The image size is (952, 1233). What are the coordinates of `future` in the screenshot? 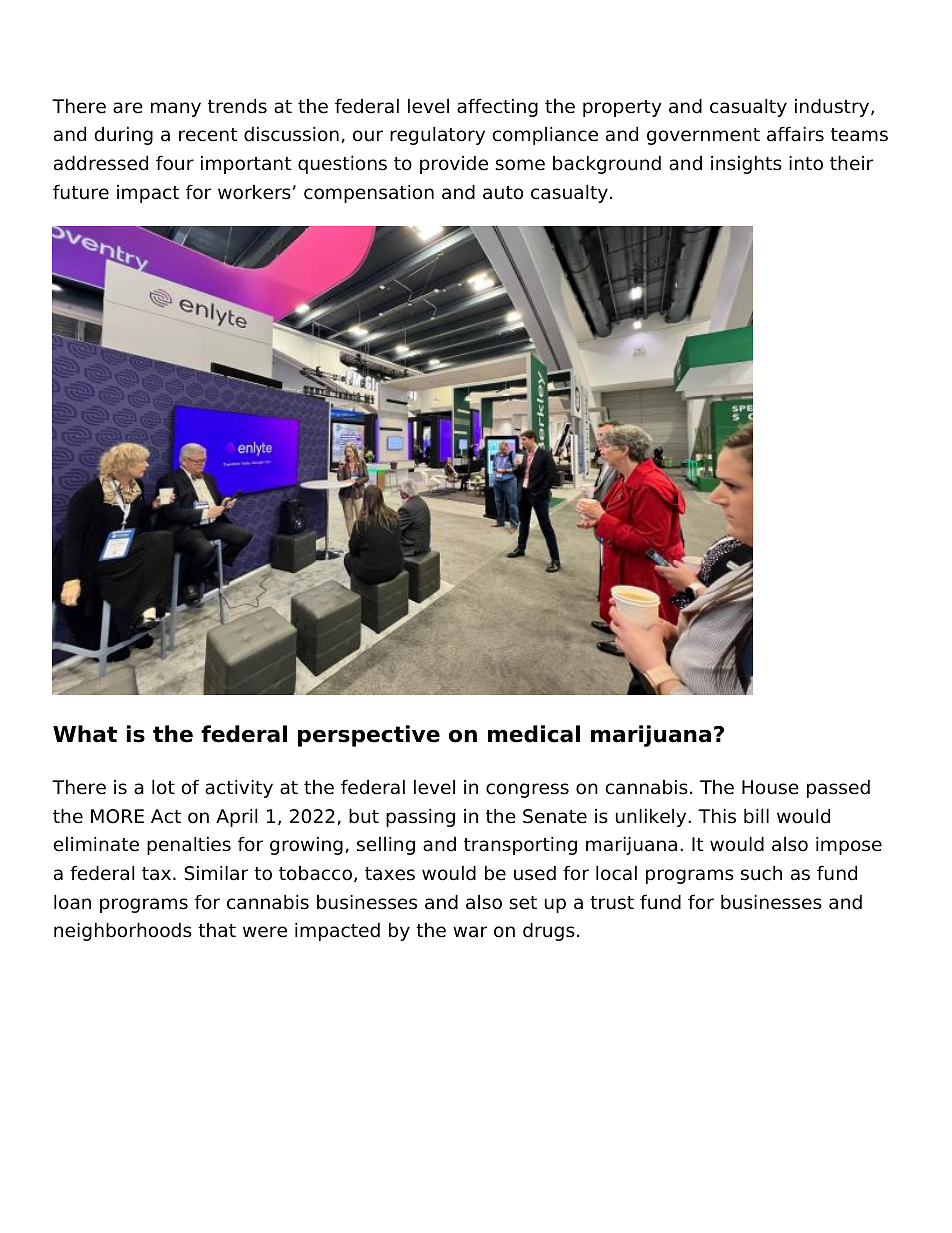 It's located at (81, 192).
